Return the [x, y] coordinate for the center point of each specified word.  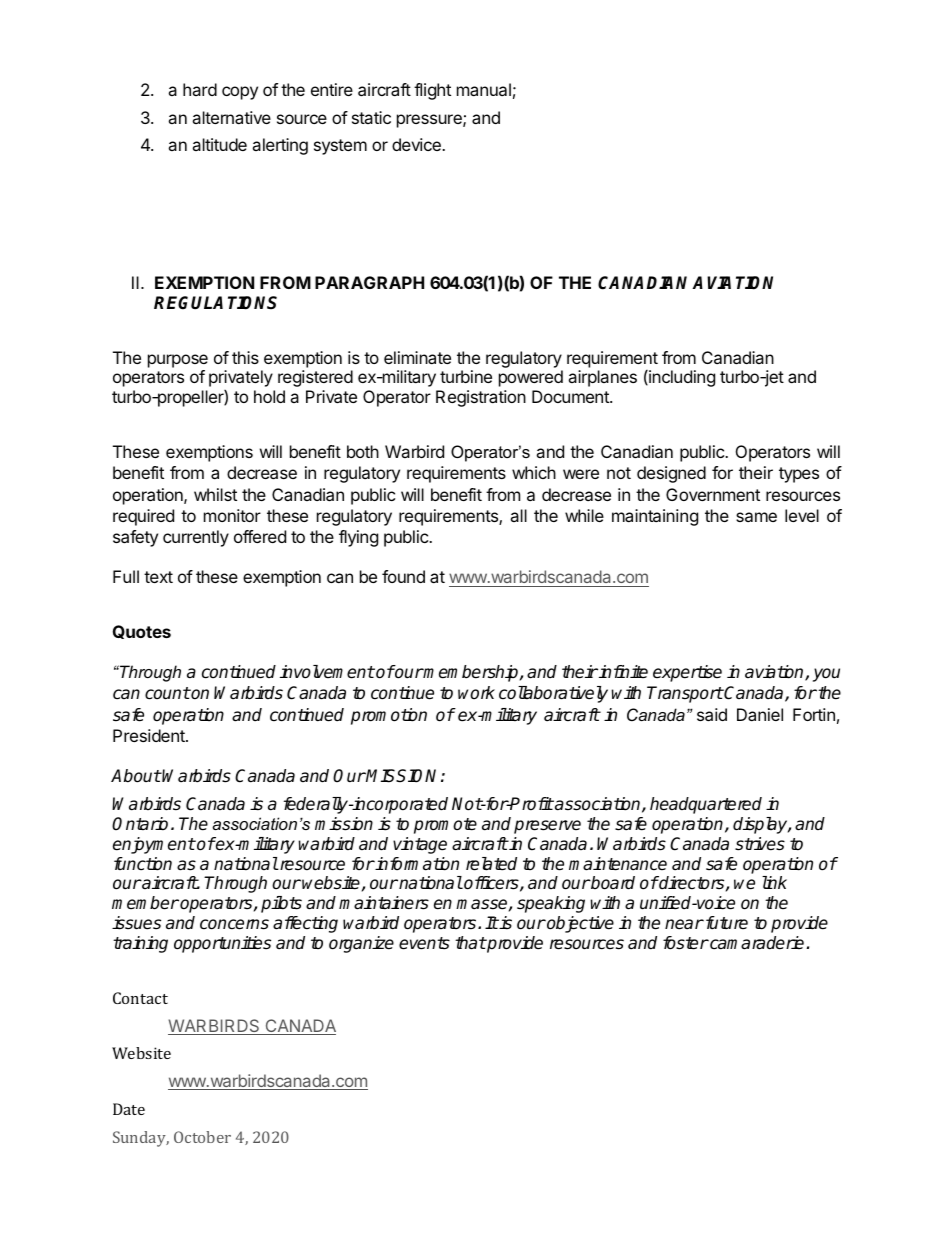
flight [432, 91]
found [403, 576]
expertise [687, 673]
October [202, 1137]
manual [484, 89]
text [158, 577]
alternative [231, 117]
